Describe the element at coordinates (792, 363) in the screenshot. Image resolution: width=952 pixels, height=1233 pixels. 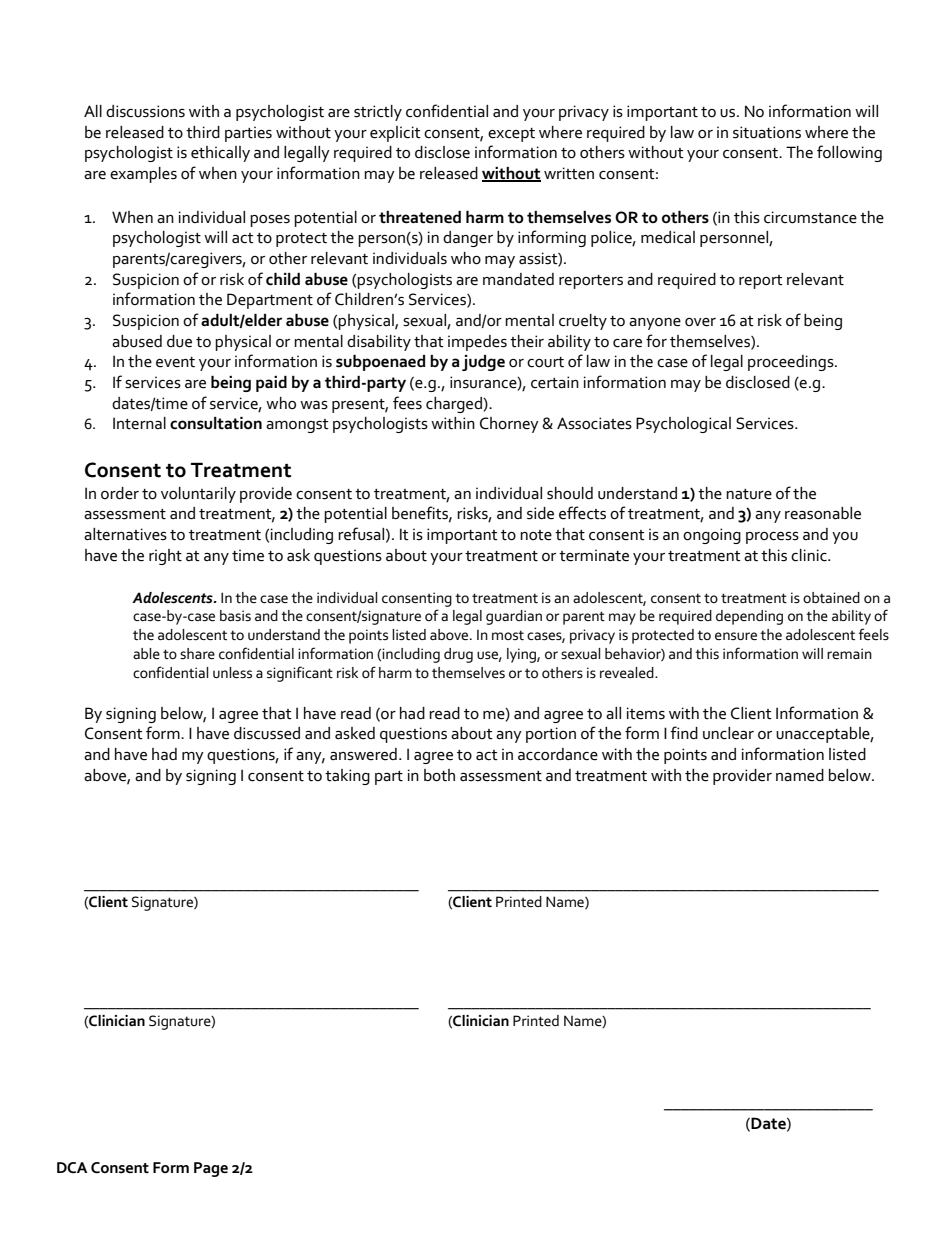
I see `proceedings` at that location.
